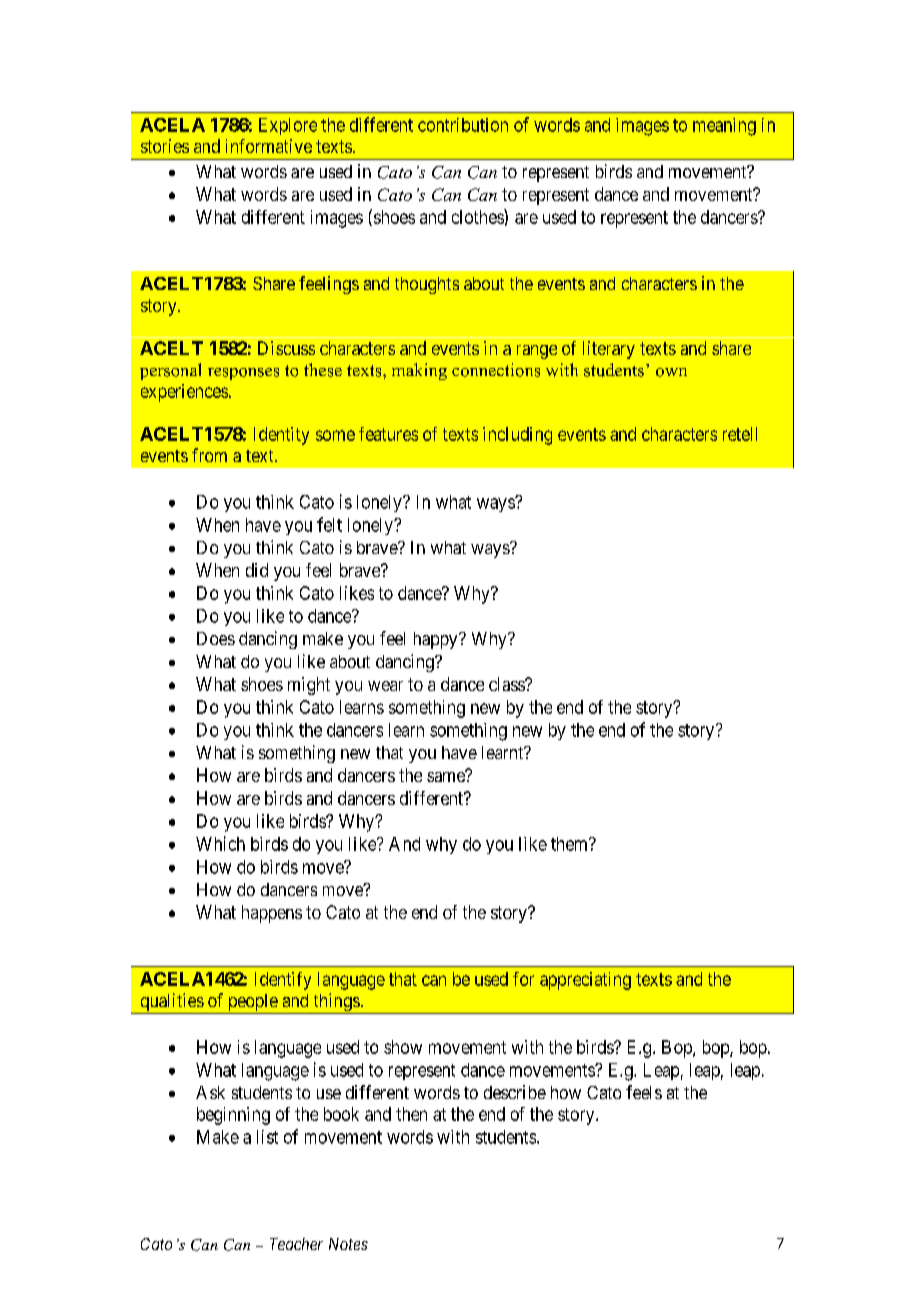  Describe the element at coordinates (740, 434) in the screenshot. I see `retell` at that location.
